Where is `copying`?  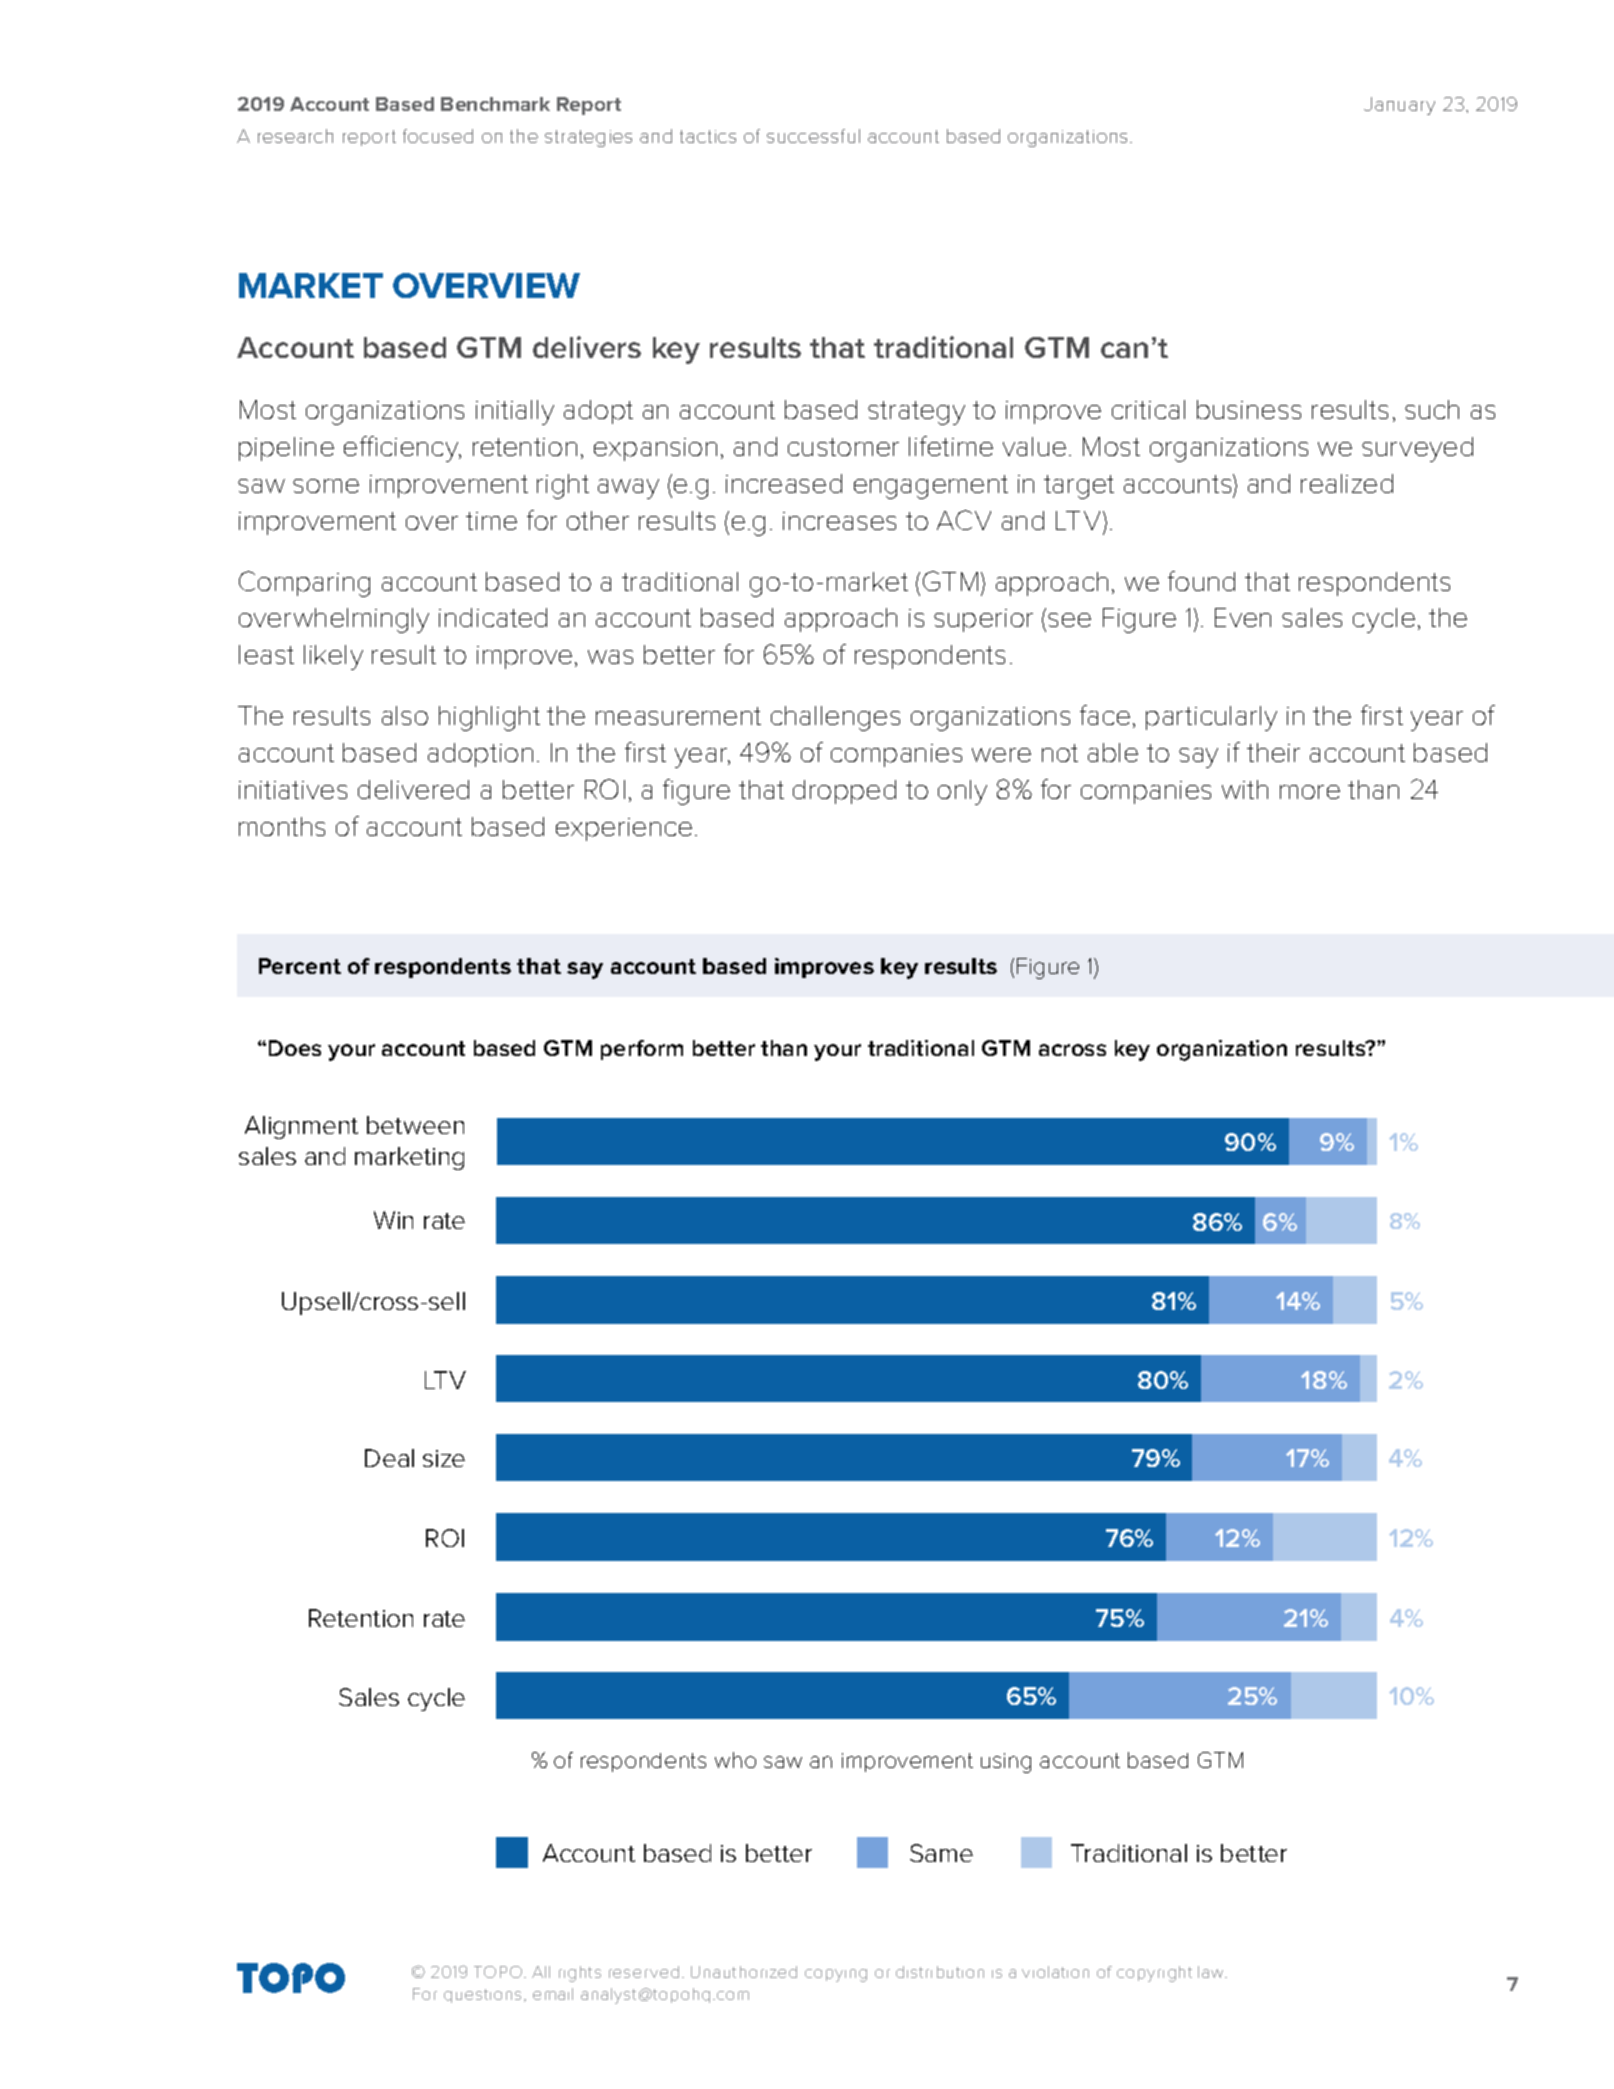
copying is located at coordinates (836, 1975).
